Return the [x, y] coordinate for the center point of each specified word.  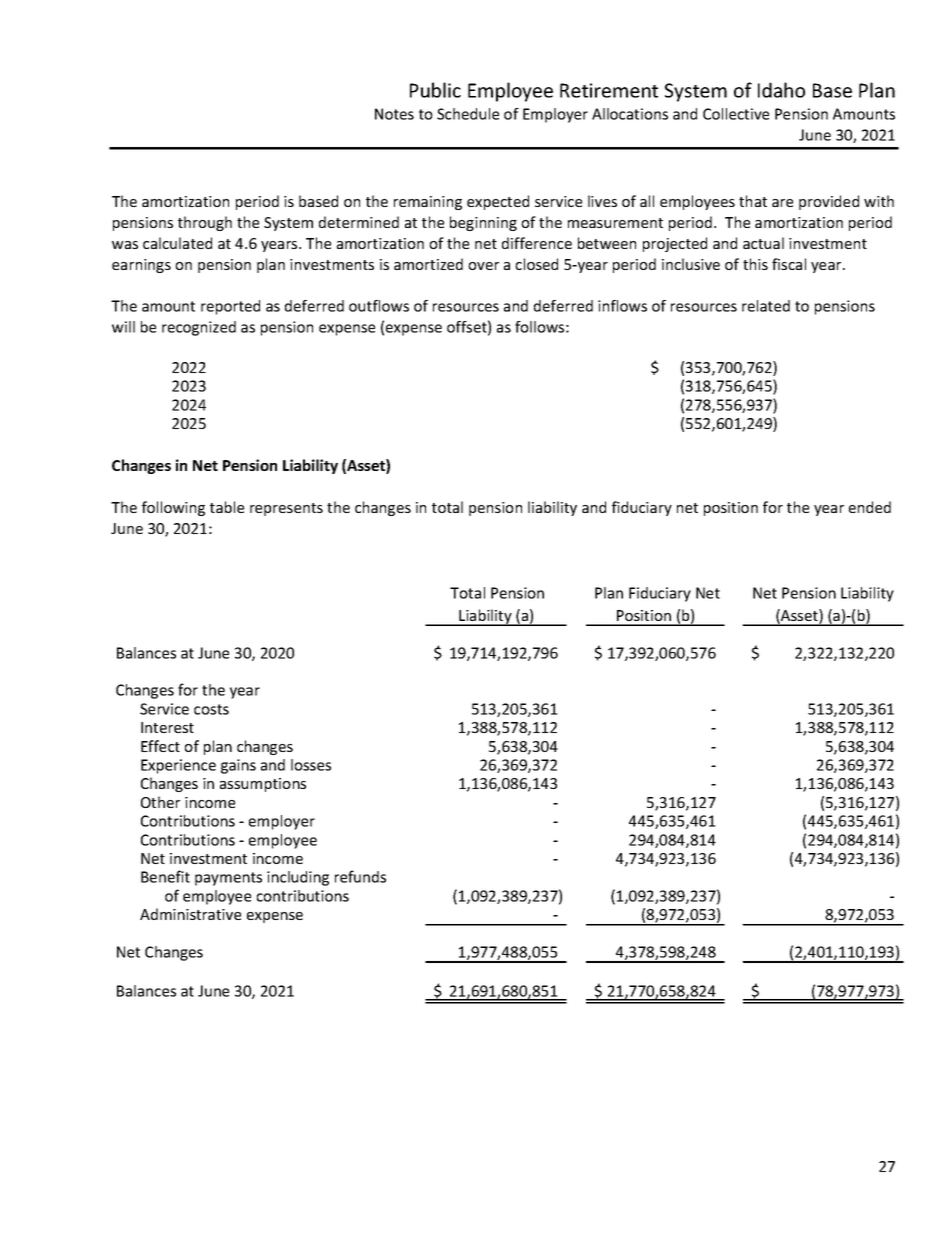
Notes [394, 114]
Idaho [781, 90]
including [298, 878]
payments [228, 879]
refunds [360, 876]
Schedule [468, 114]
